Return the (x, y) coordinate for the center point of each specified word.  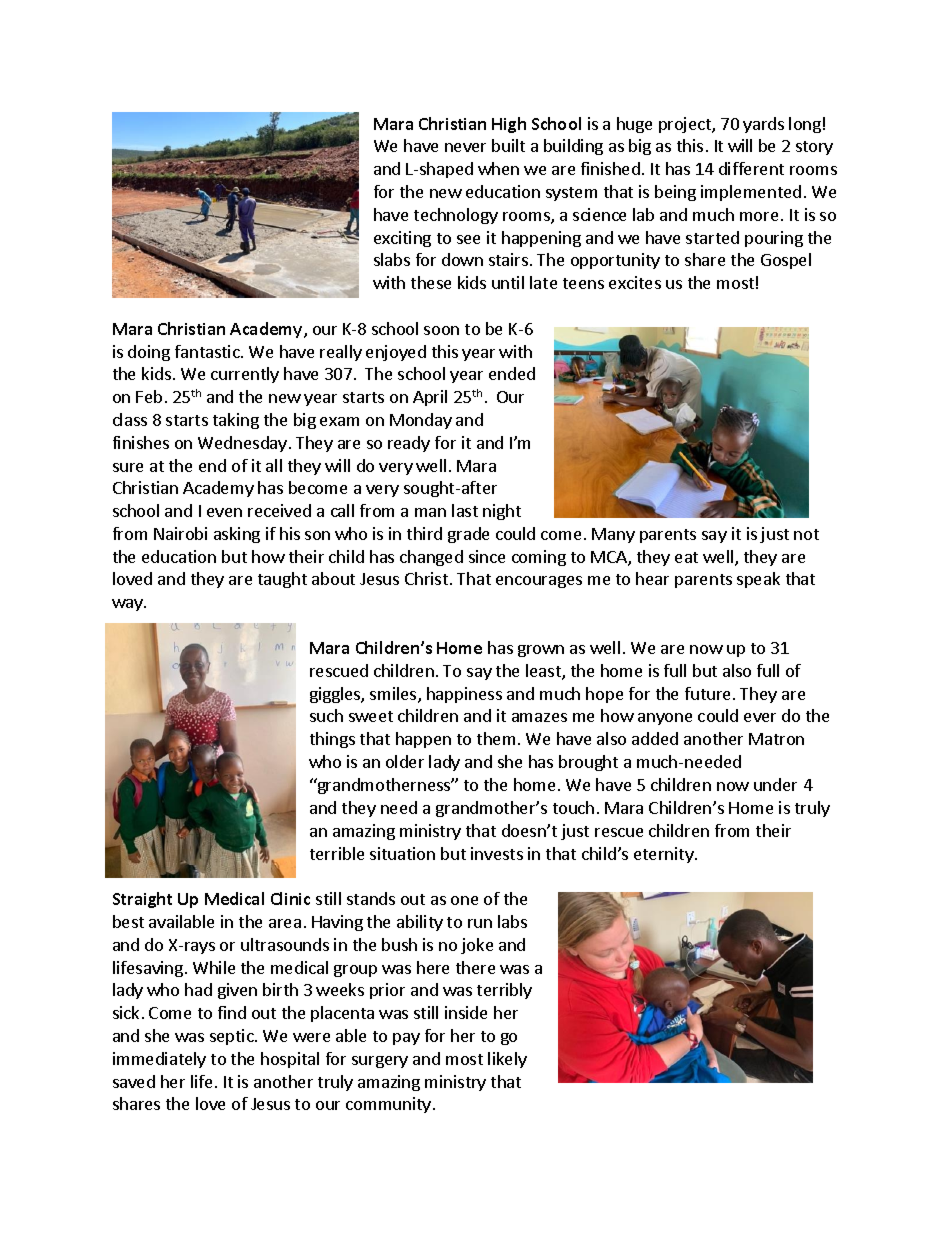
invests (497, 853)
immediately (159, 1060)
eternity (665, 855)
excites (635, 282)
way (128, 605)
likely (507, 1060)
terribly (504, 991)
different (751, 168)
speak (758, 580)
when (498, 168)
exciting (402, 239)
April (430, 398)
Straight (142, 900)
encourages (539, 582)
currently (245, 375)
